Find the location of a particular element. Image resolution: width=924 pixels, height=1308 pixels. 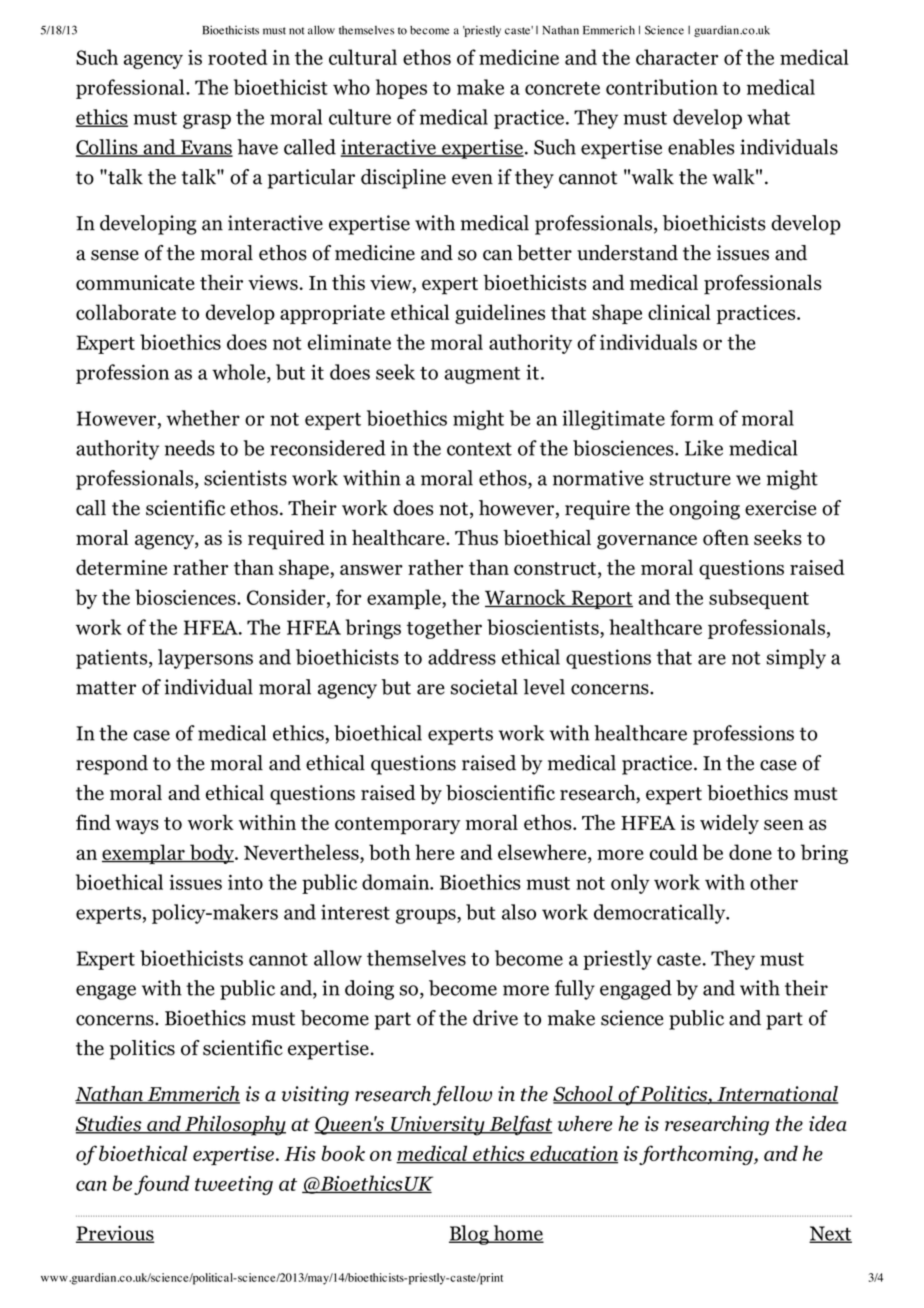

body is located at coordinates (212, 854).
